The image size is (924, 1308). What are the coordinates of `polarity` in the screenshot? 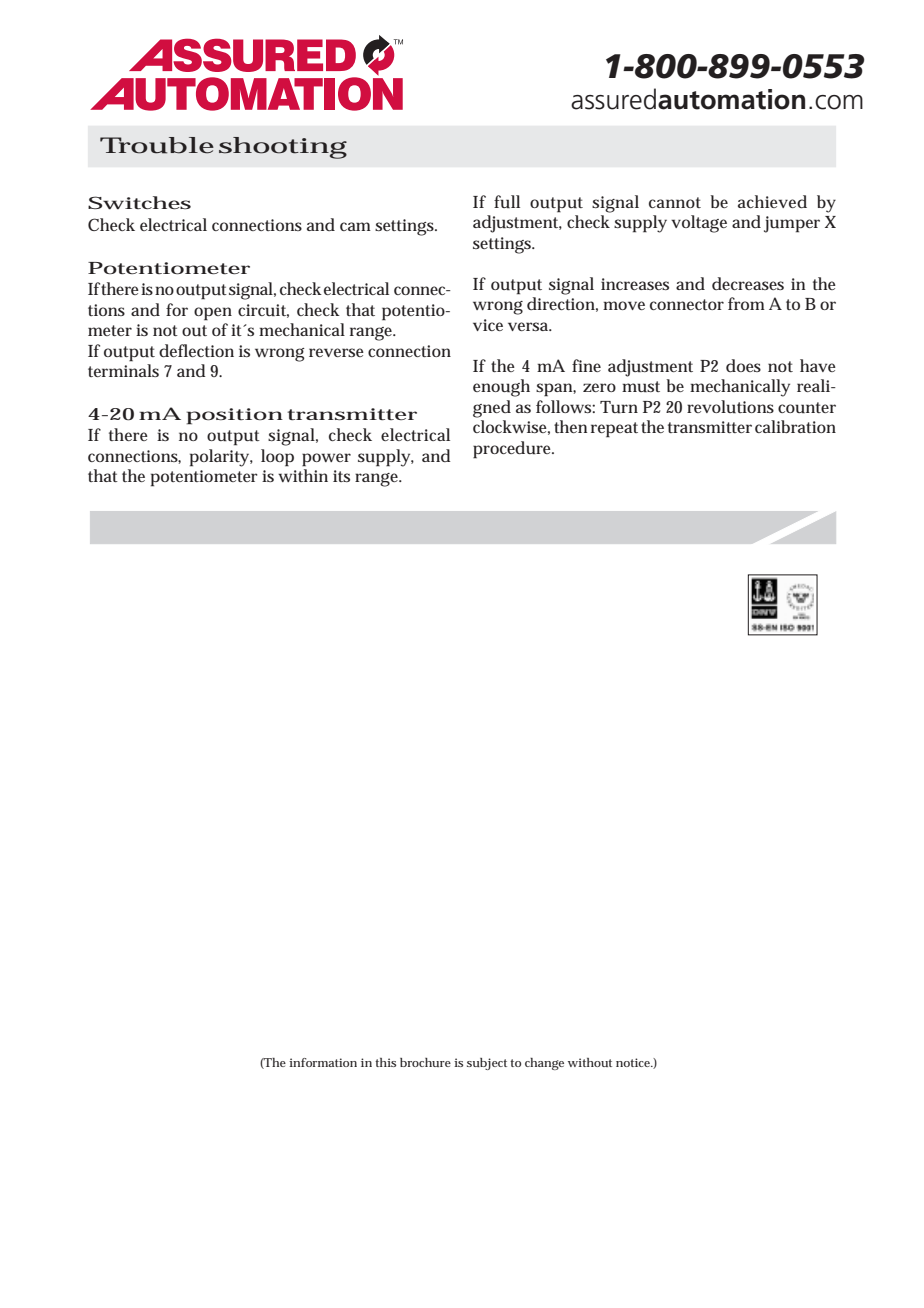 It's located at (220, 458).
